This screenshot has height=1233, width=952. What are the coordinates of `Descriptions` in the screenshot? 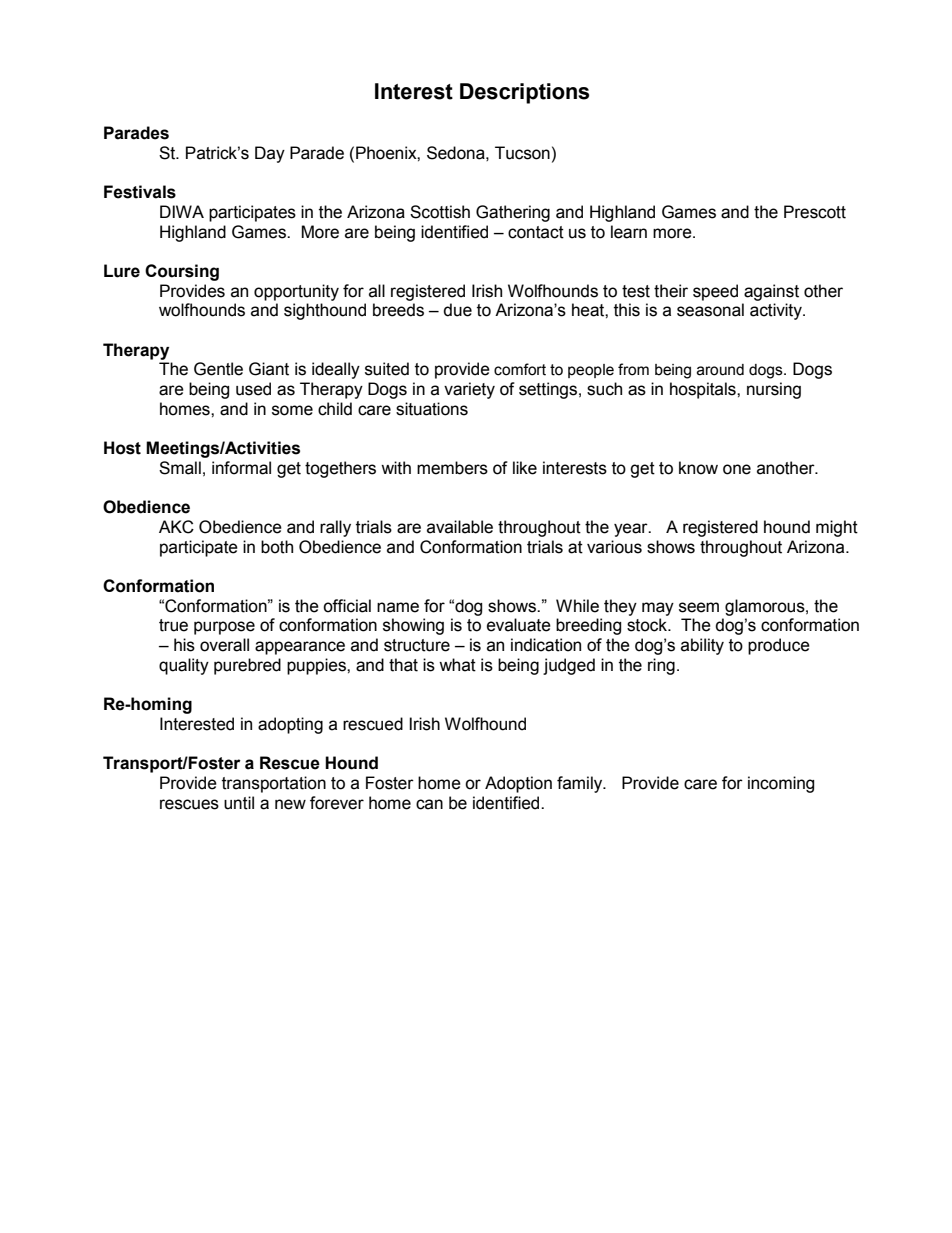 It's located at (524, 93).
